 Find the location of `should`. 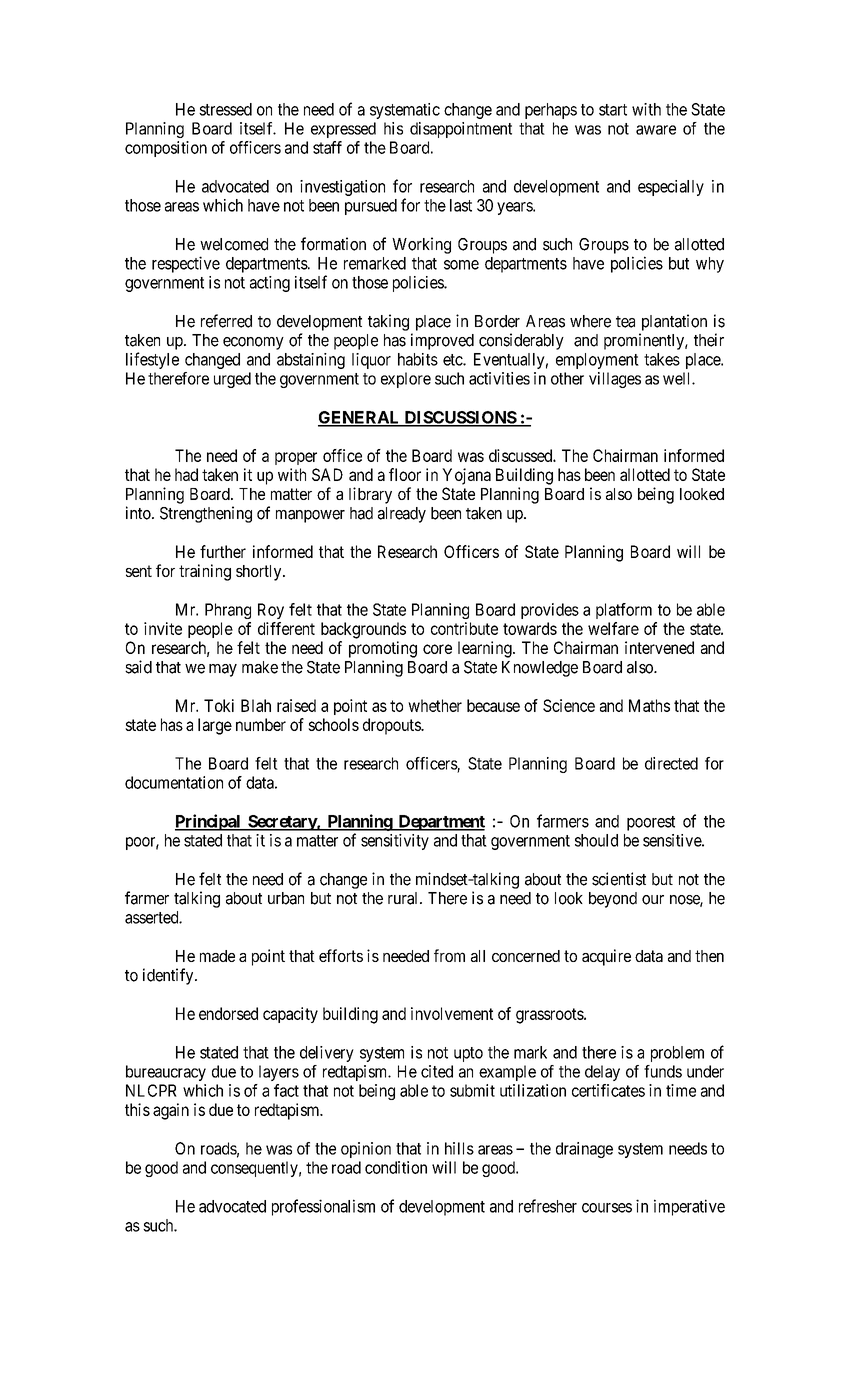

should is located at coordinates (596, 840).
